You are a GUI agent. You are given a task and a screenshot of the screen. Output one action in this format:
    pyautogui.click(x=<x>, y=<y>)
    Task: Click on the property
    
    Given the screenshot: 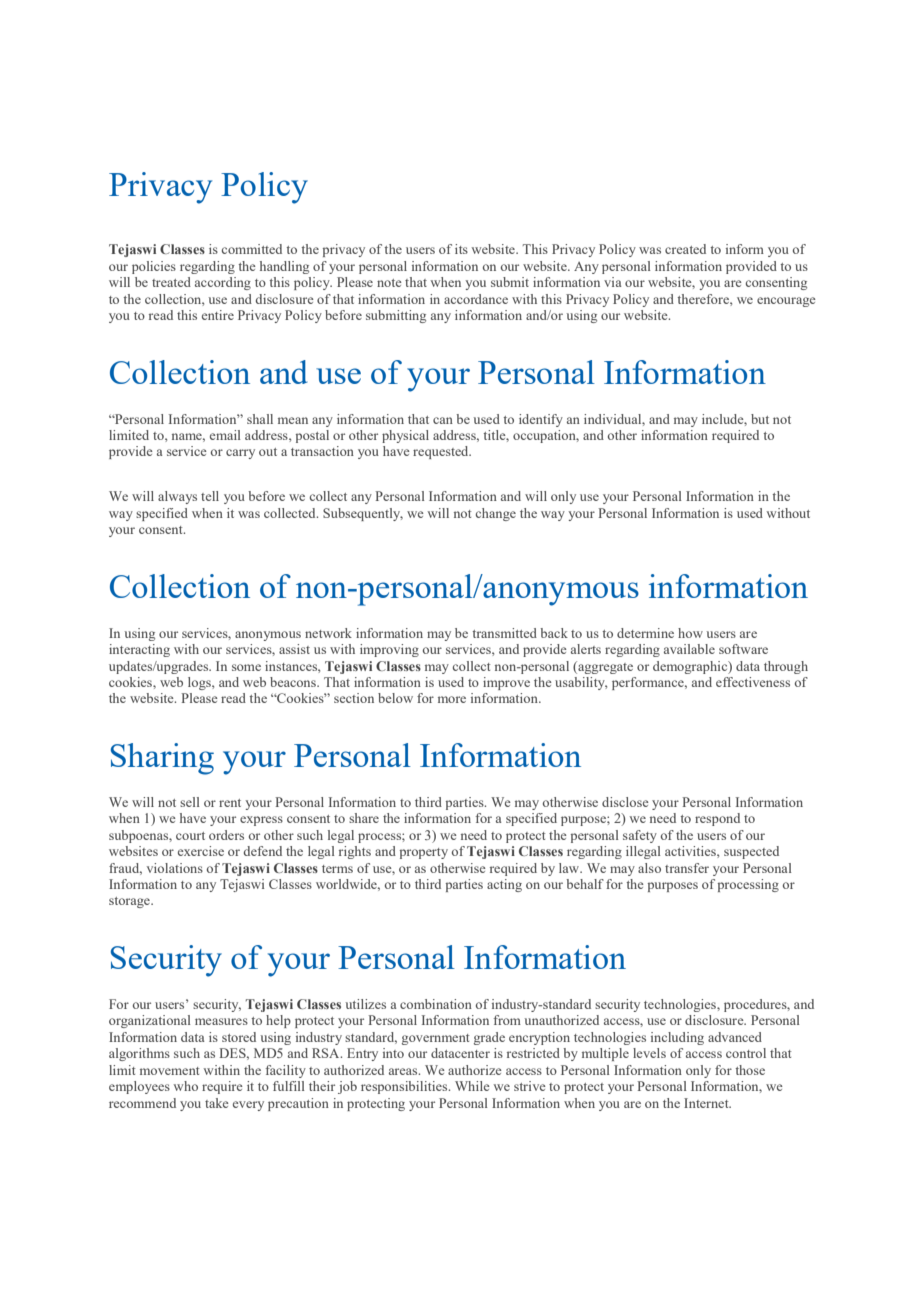 What is the action you would take?
    pyautogui.click(x=424, y=853)
